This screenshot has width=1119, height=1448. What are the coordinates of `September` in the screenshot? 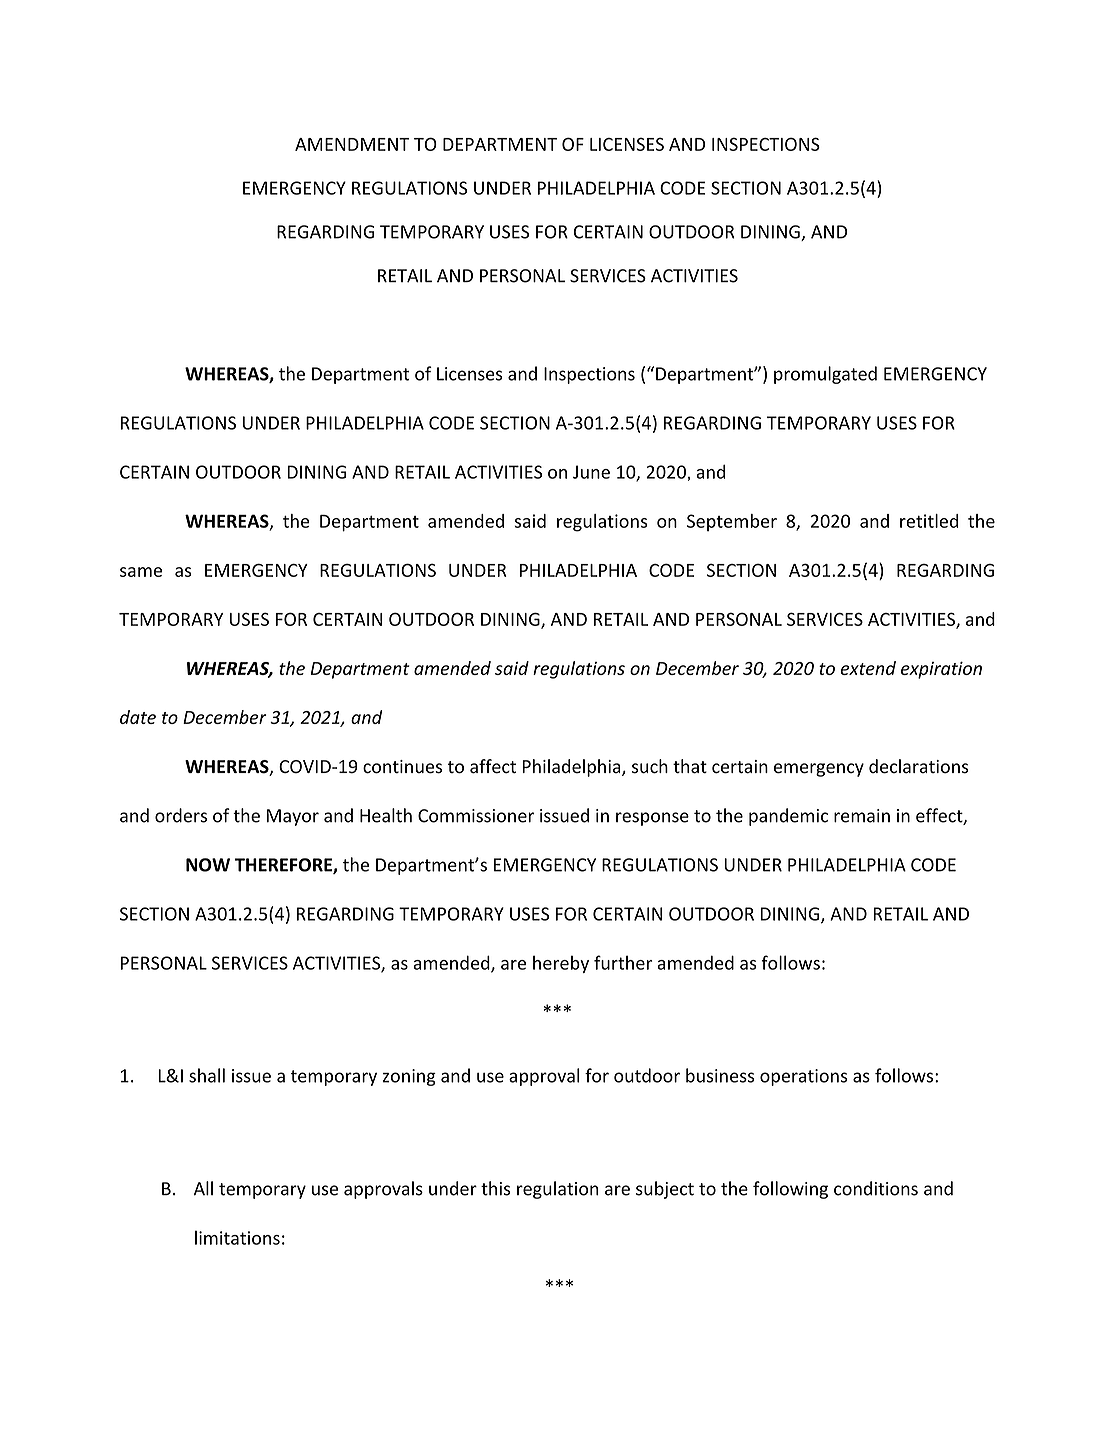 It's located at (732, 522).
